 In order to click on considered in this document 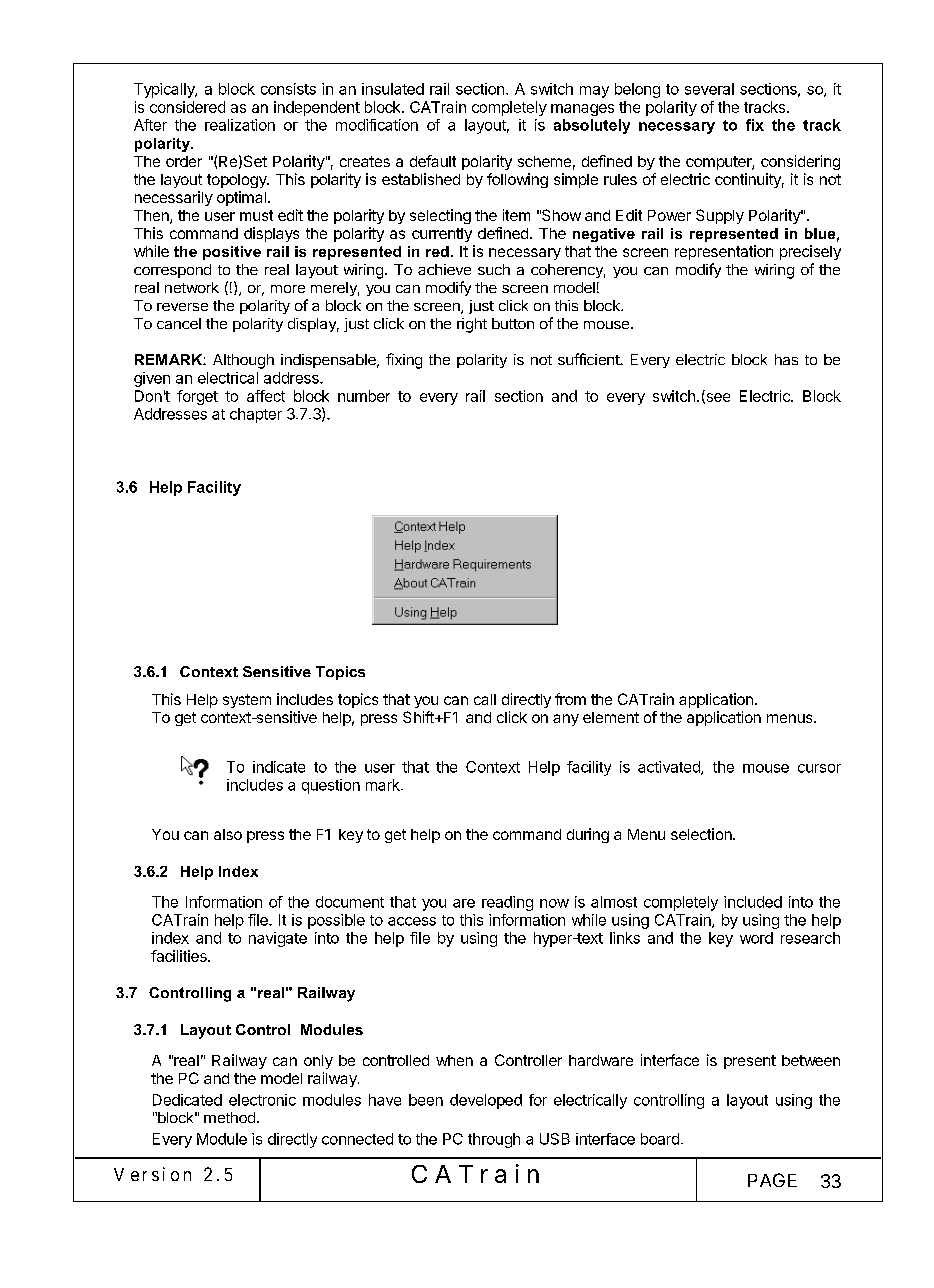, I will do `click(187, 107)`.
